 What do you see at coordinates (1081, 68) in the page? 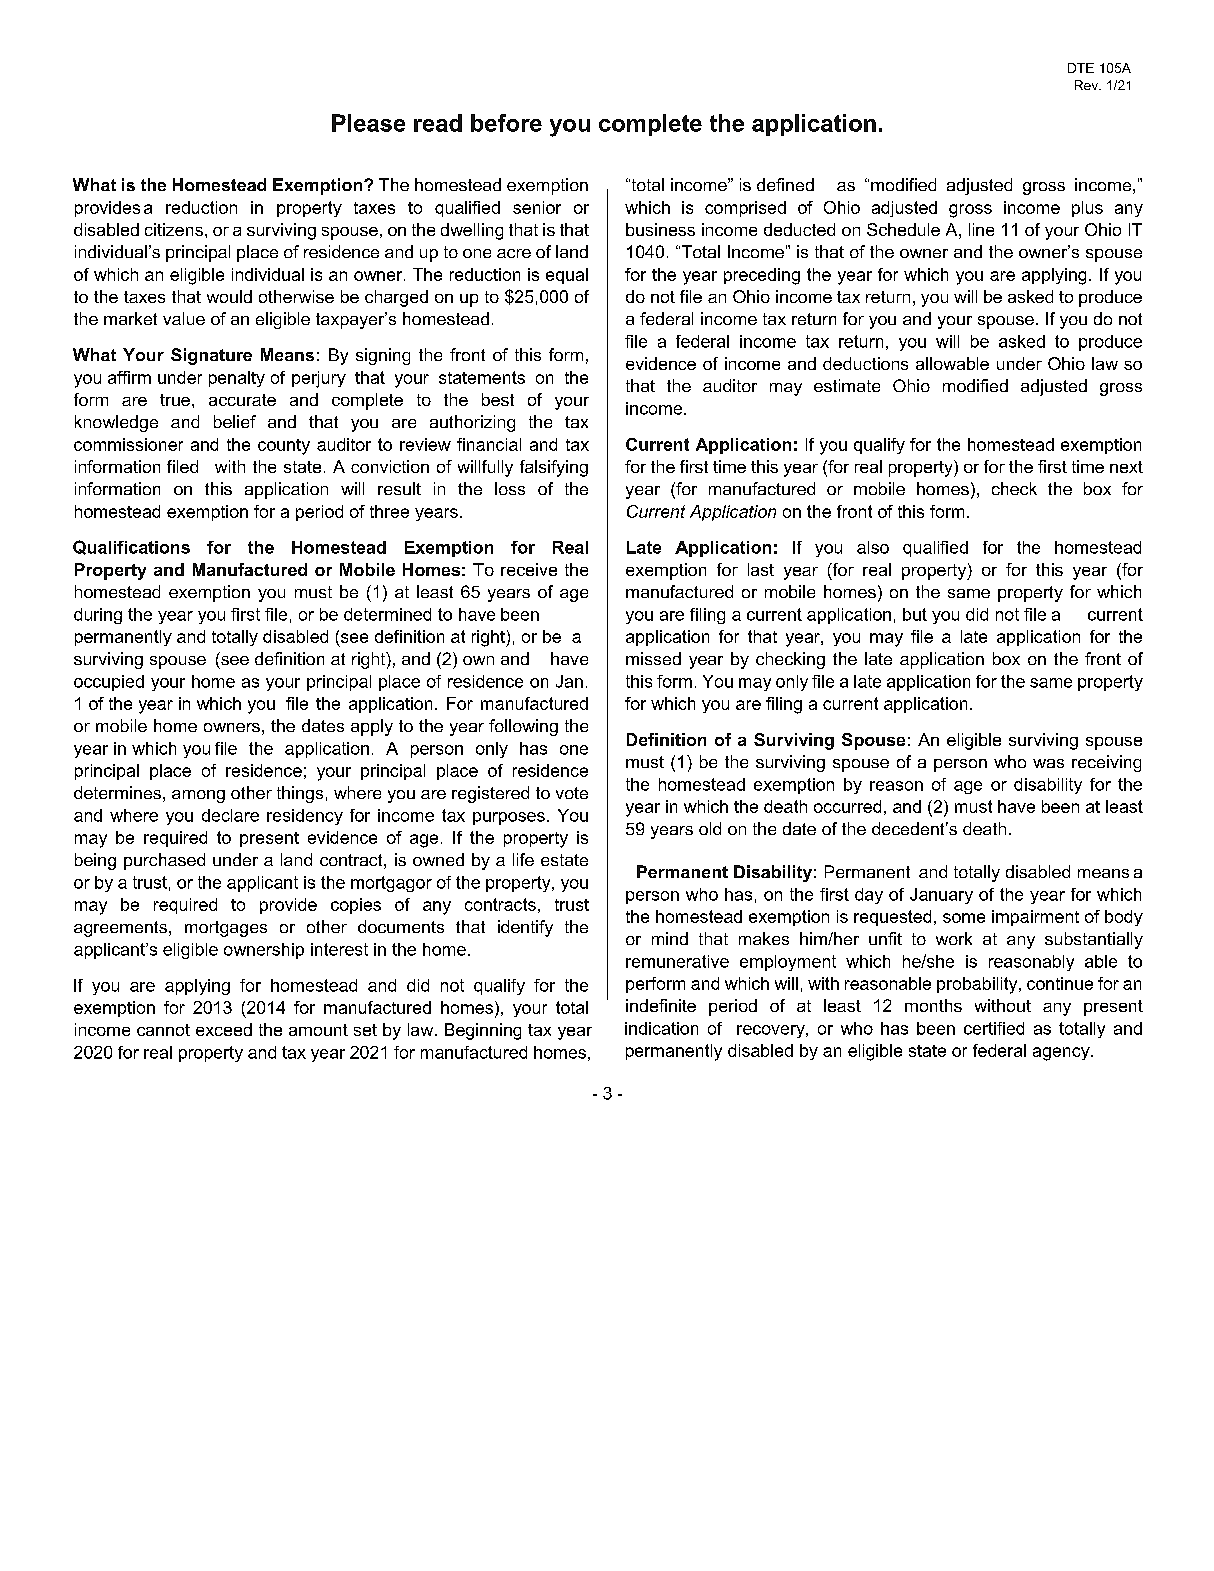
I see `DTE` at bounding box center [1081, 68].
